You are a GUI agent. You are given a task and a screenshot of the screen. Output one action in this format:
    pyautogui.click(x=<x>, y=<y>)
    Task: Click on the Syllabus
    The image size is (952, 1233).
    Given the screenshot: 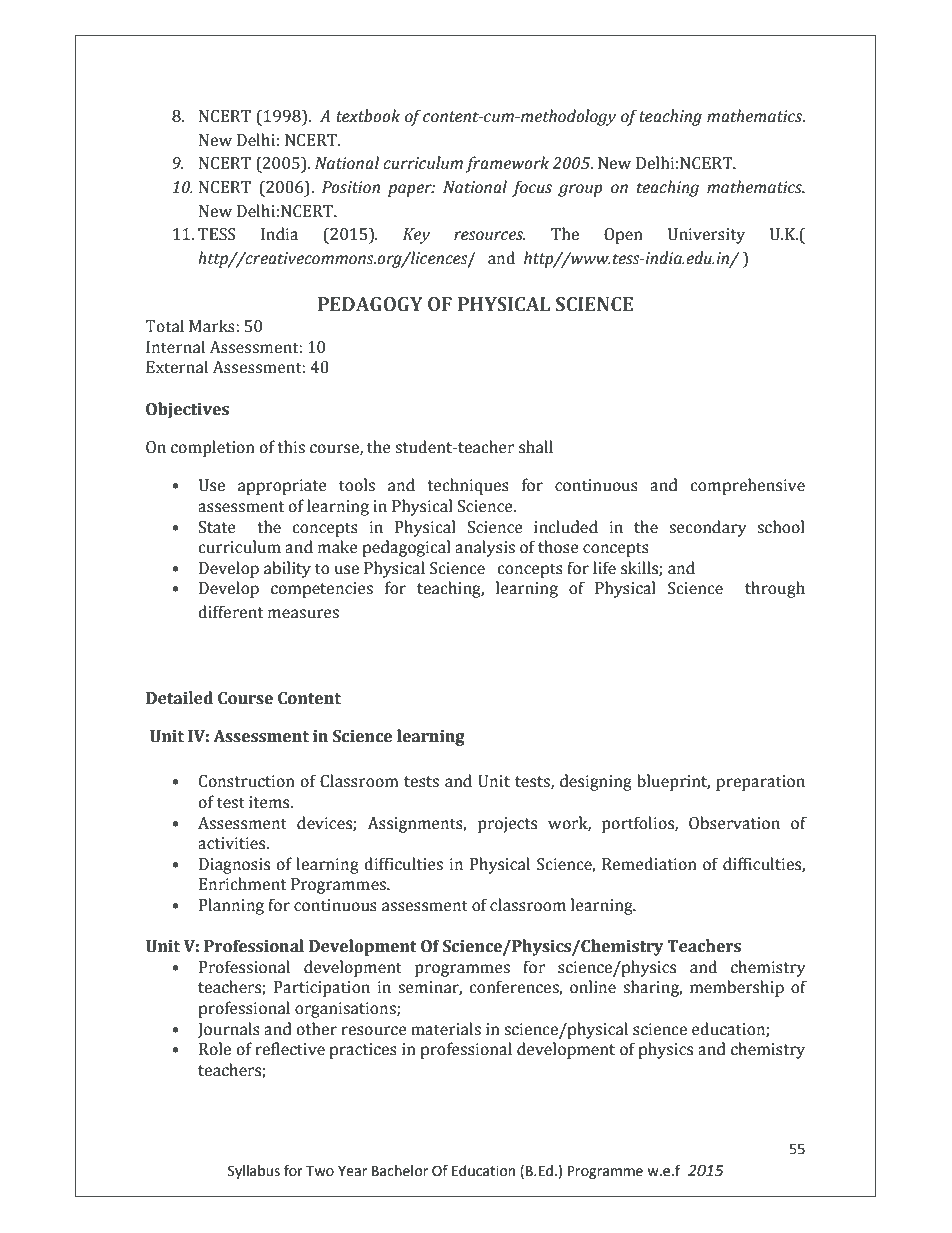 What is the action you would take?
    pyautogui.click(x=254, y=1172)
